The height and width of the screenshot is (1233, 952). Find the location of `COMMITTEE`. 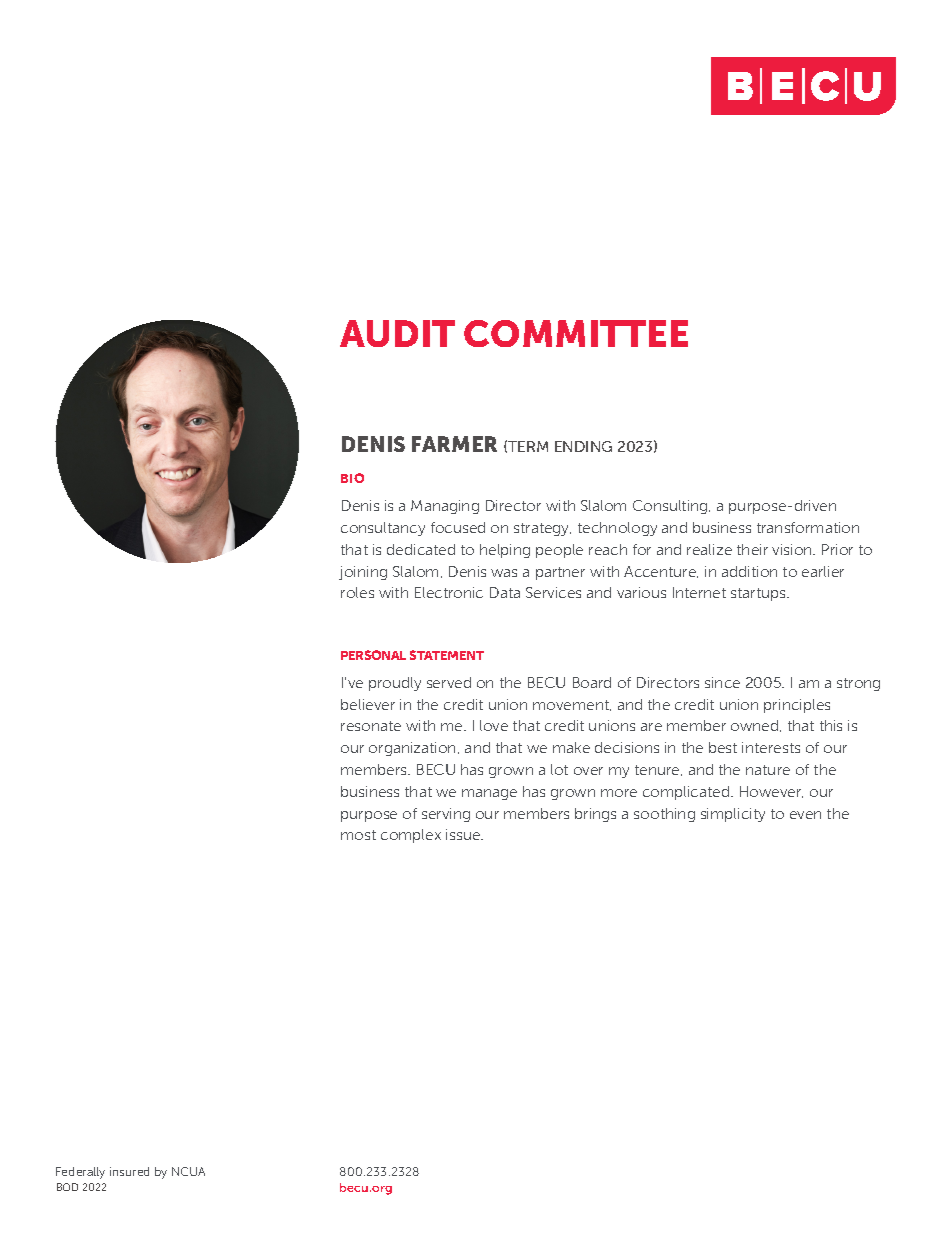

COMMITTEE is located at coordinates (576, 333).
